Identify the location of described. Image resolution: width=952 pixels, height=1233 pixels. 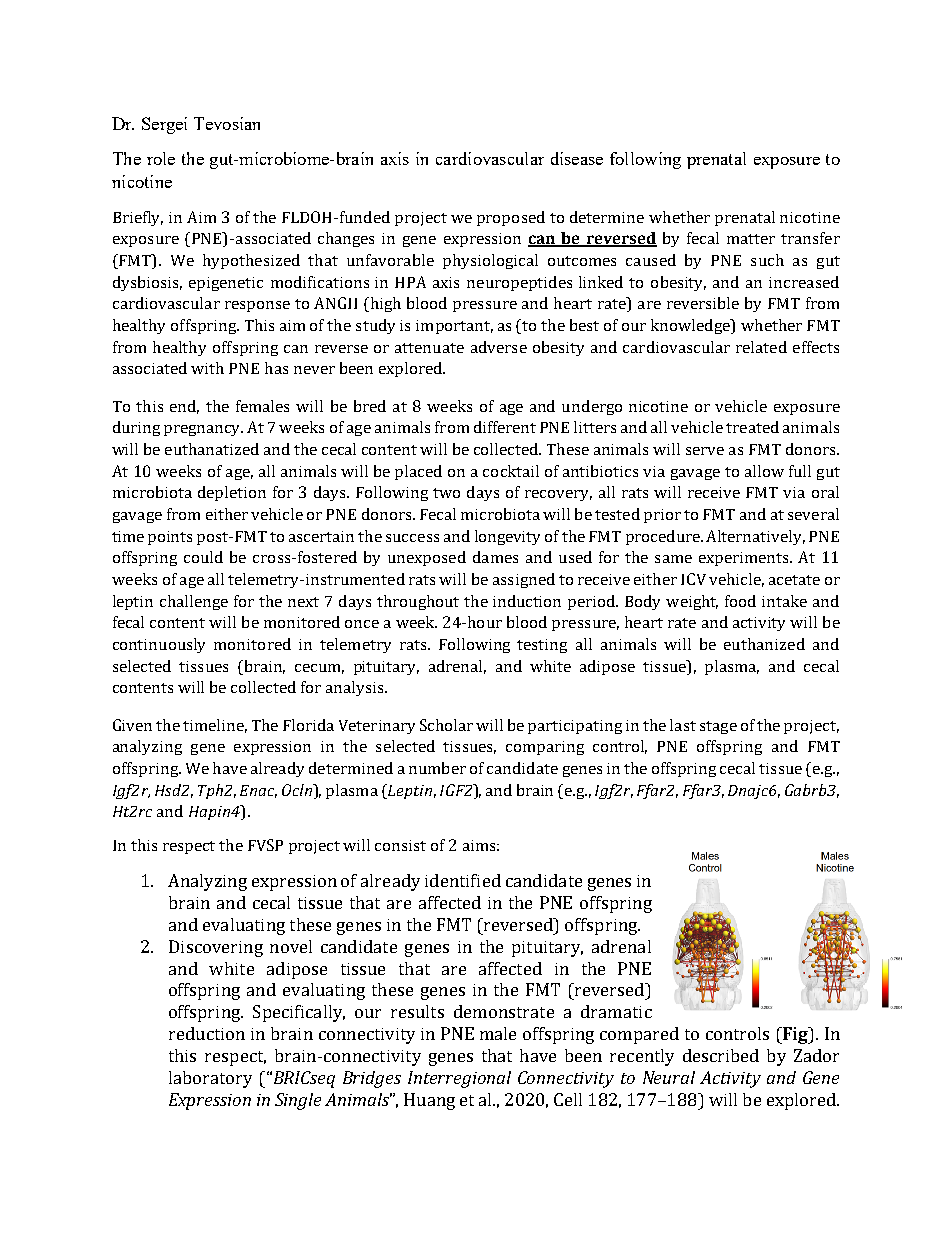
(721, 1055).
